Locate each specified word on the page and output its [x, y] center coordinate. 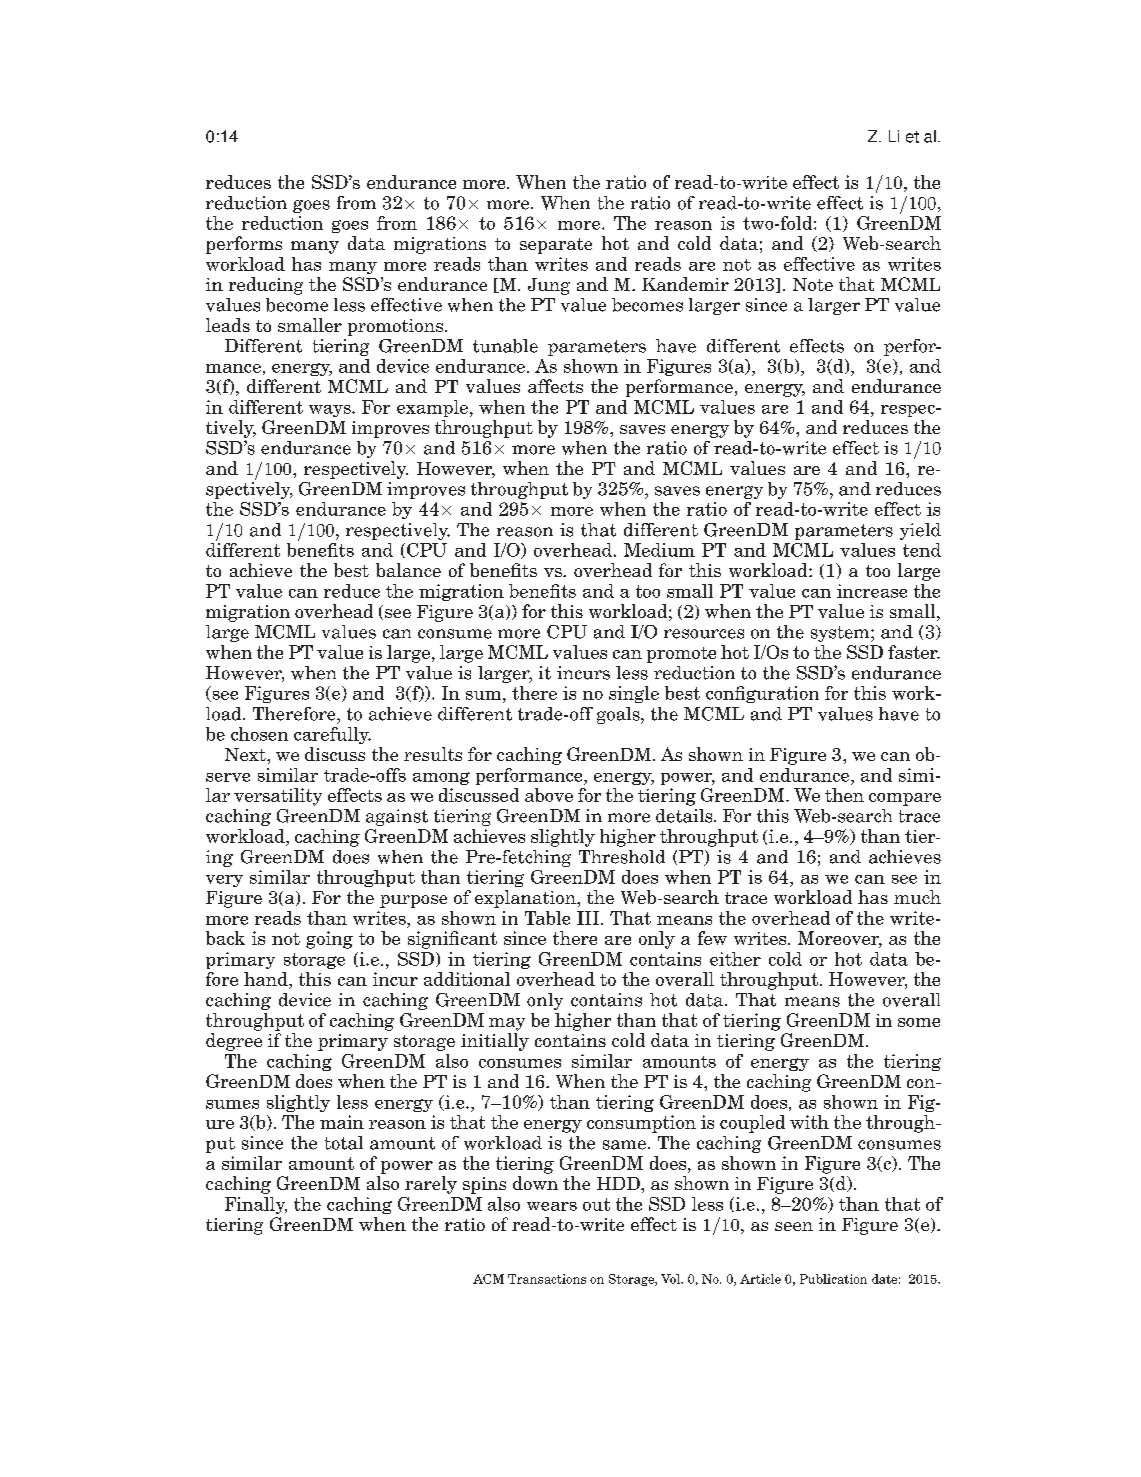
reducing [266, 286]
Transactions [547, 1279]
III [588, 918]
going [329, 940]
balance [408, 570]
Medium [659, 550]
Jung [549, 286]
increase [872, 591]
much [917, 897]
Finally [256, 1205]
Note [813, 284]
